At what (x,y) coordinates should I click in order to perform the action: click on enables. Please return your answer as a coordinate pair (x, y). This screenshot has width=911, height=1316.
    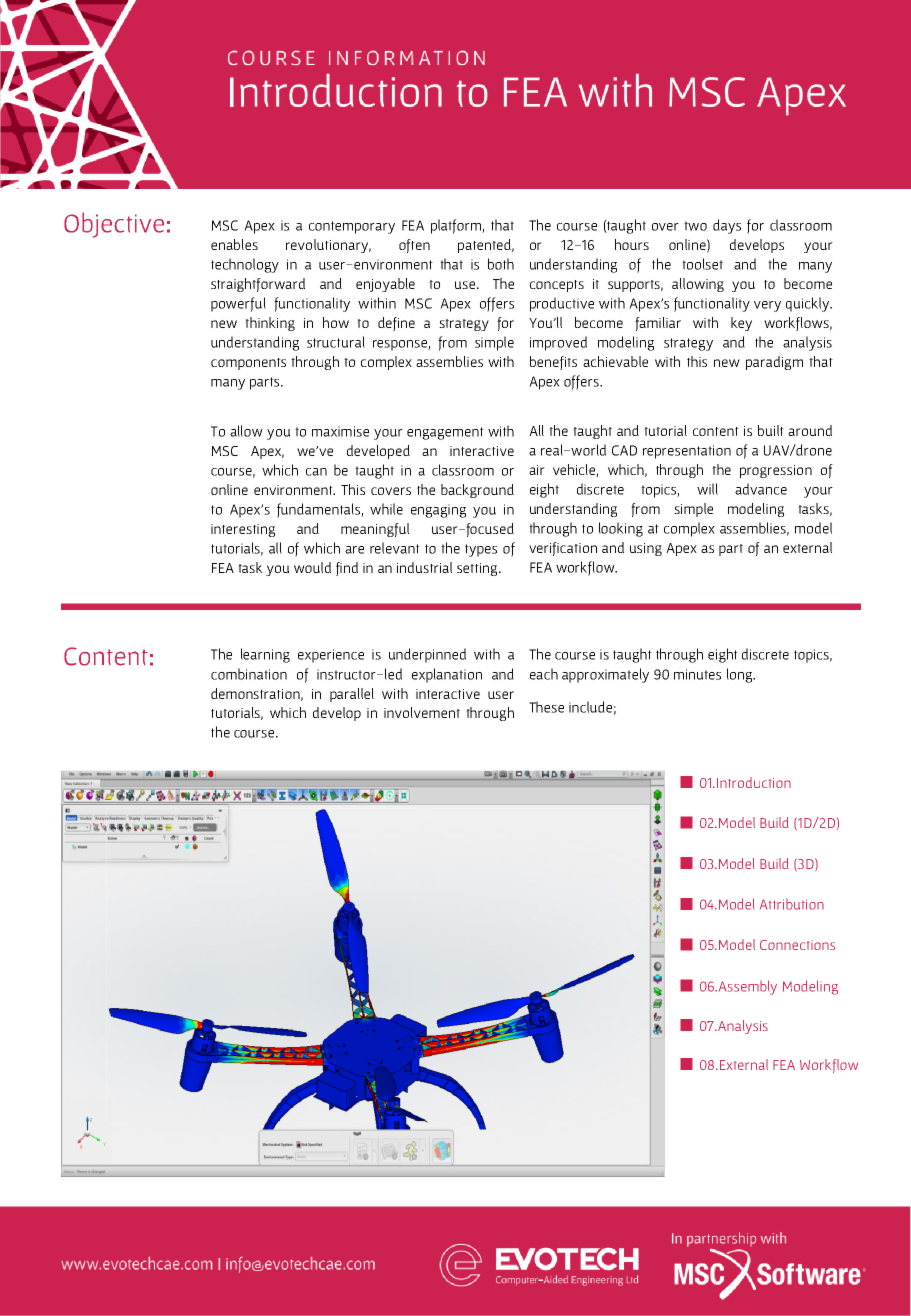
    Looking at the image, I should click on (234, 244).
